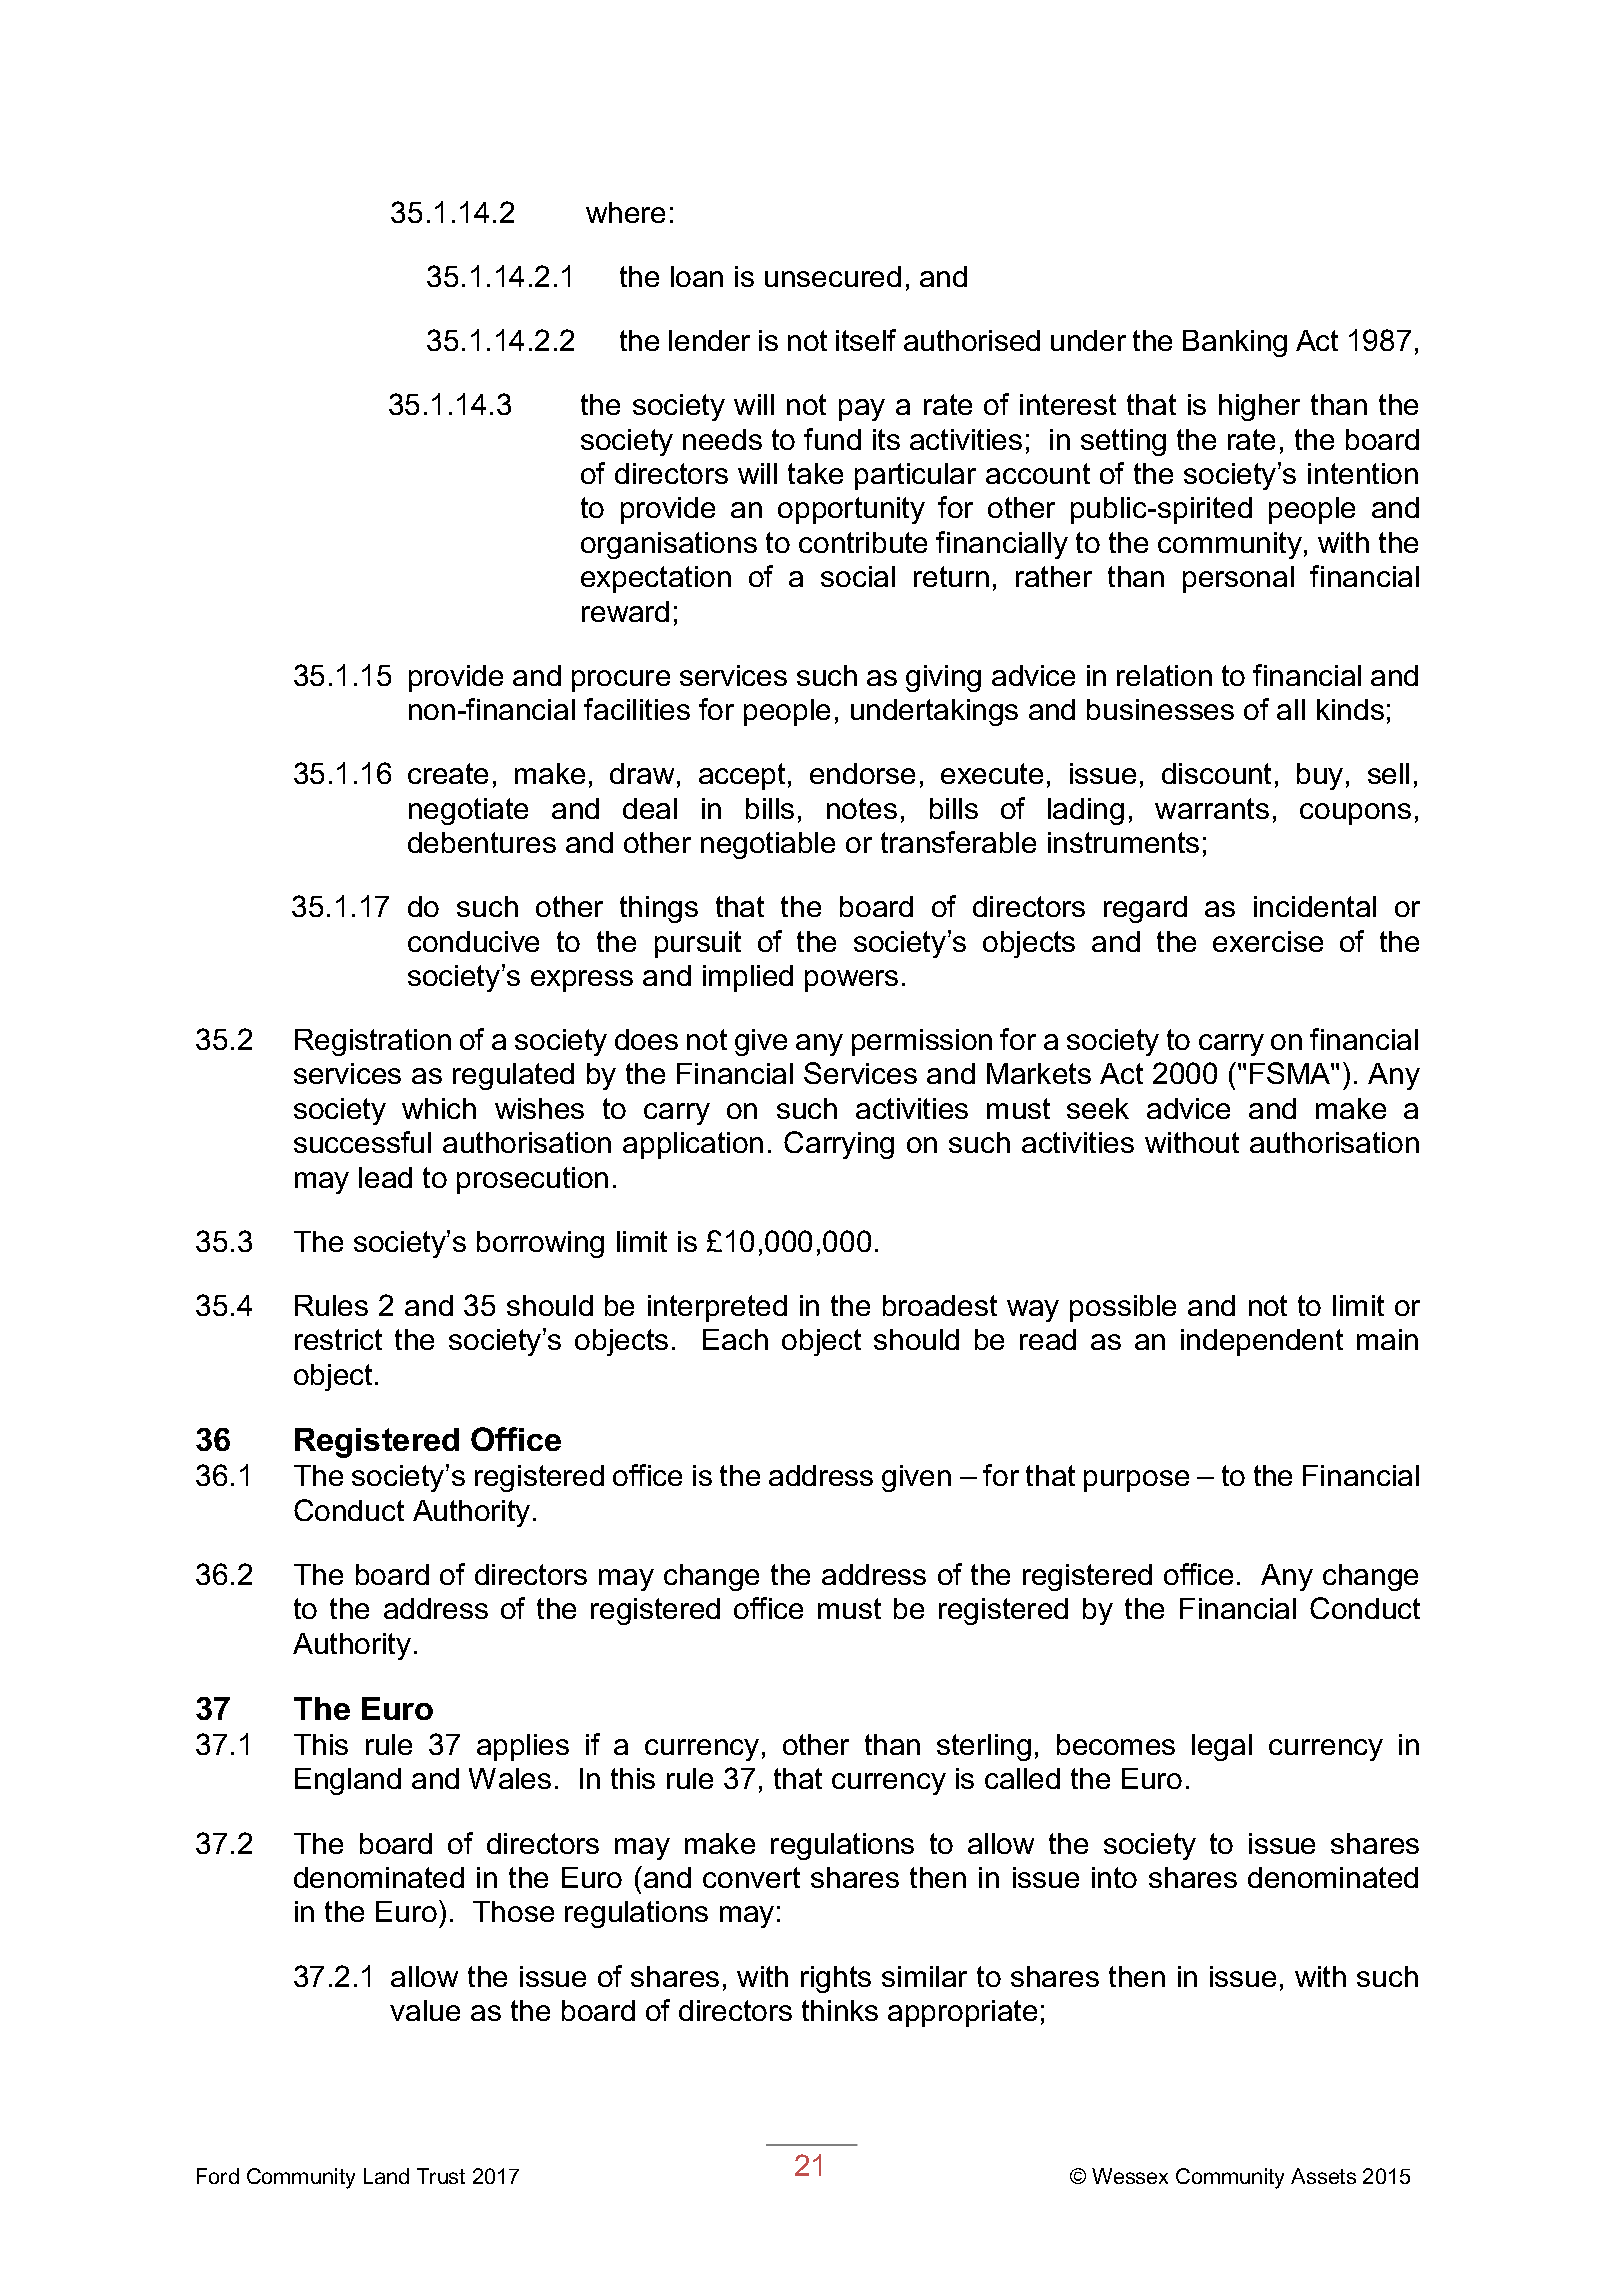 This document has width=1616, height=2286. What do you see at coordinates (984, 1747) in the document?
I see `sterling` at bounding box center [984, 1747].
